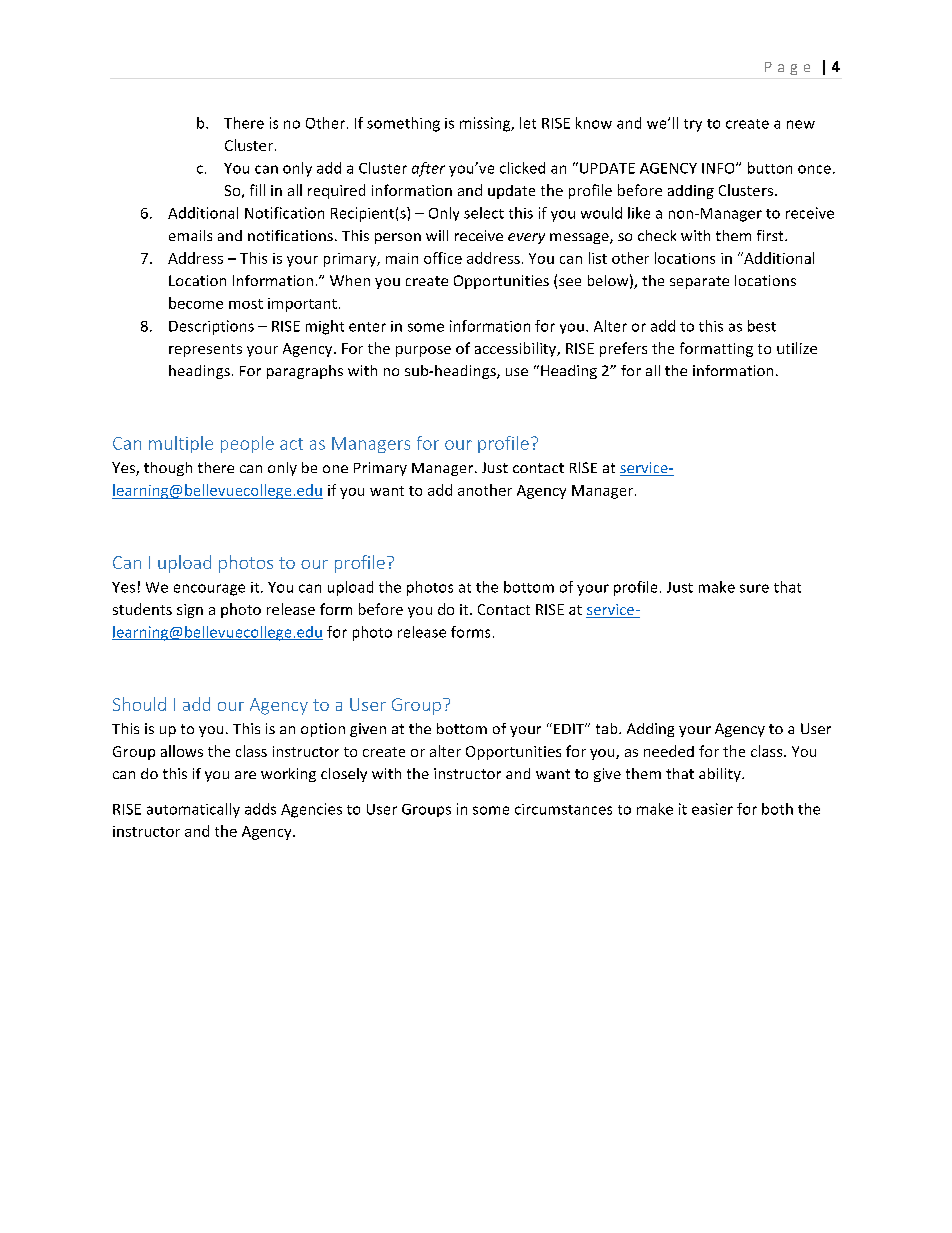  Describe the element at coordinates (570, 728) in the screenshot. I see `EDIT` at that location.
